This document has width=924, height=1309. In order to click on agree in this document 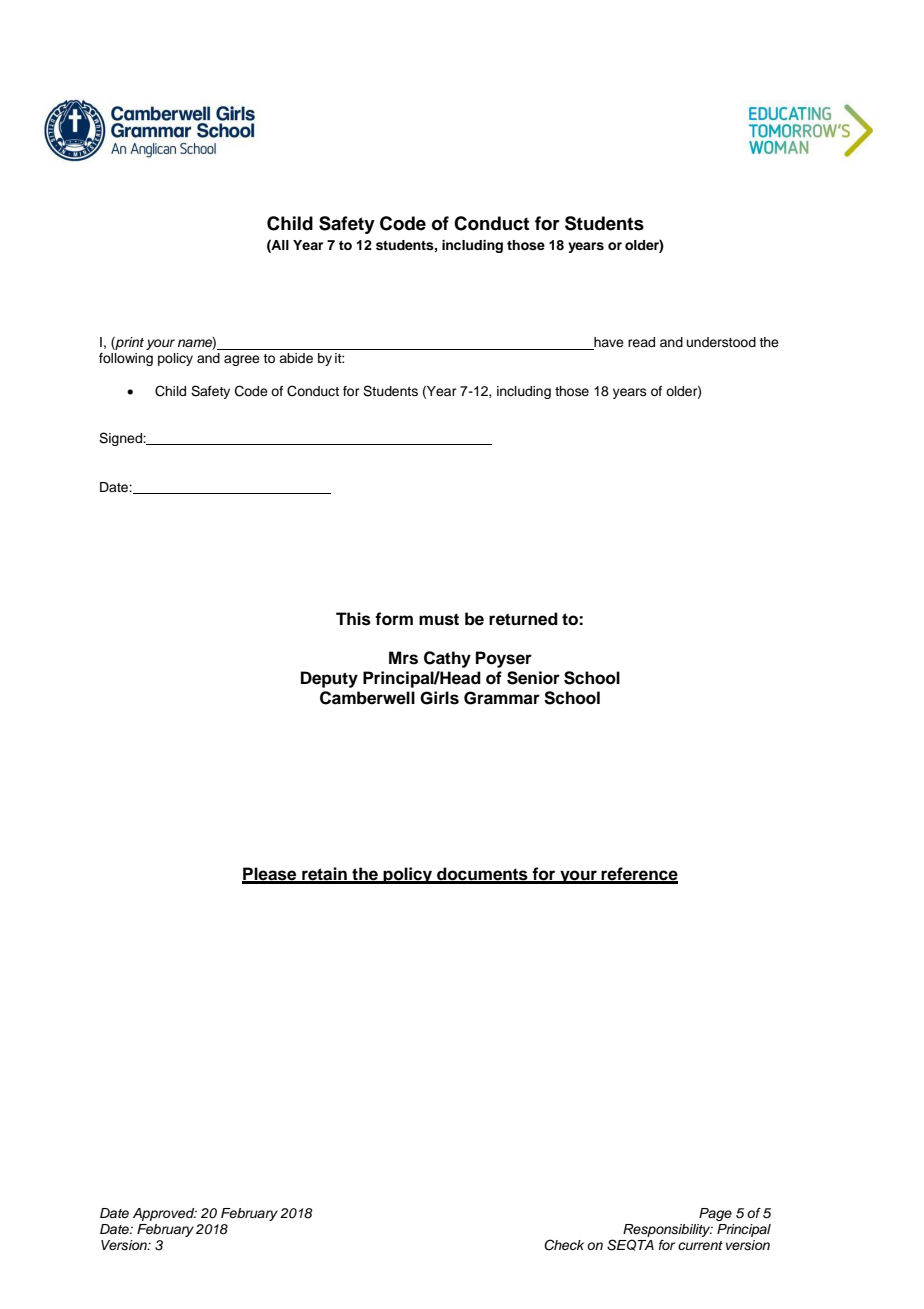, I will do `click(242, 360)`.
